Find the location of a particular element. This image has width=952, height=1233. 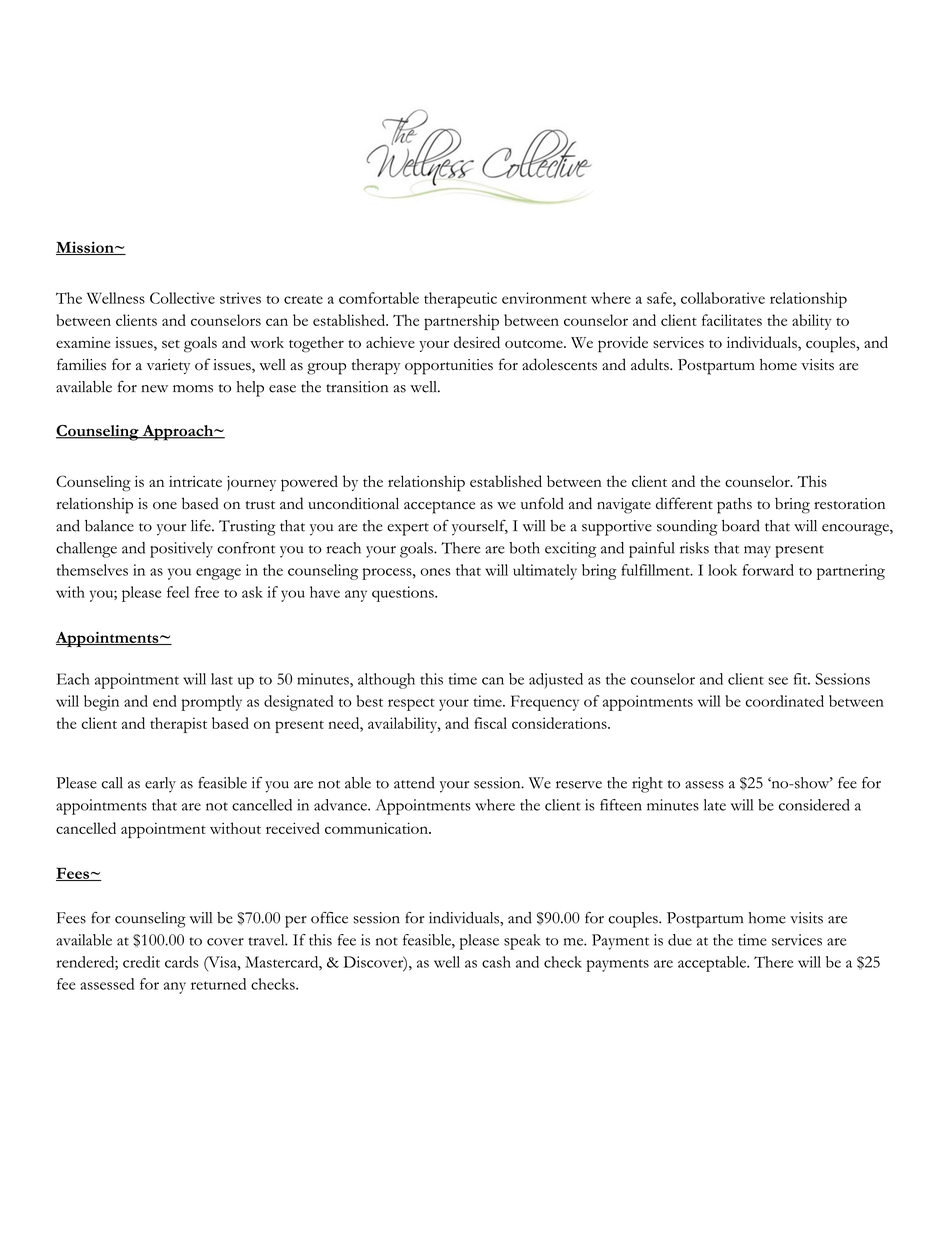

partnership is located at coordinates (461, 322).
